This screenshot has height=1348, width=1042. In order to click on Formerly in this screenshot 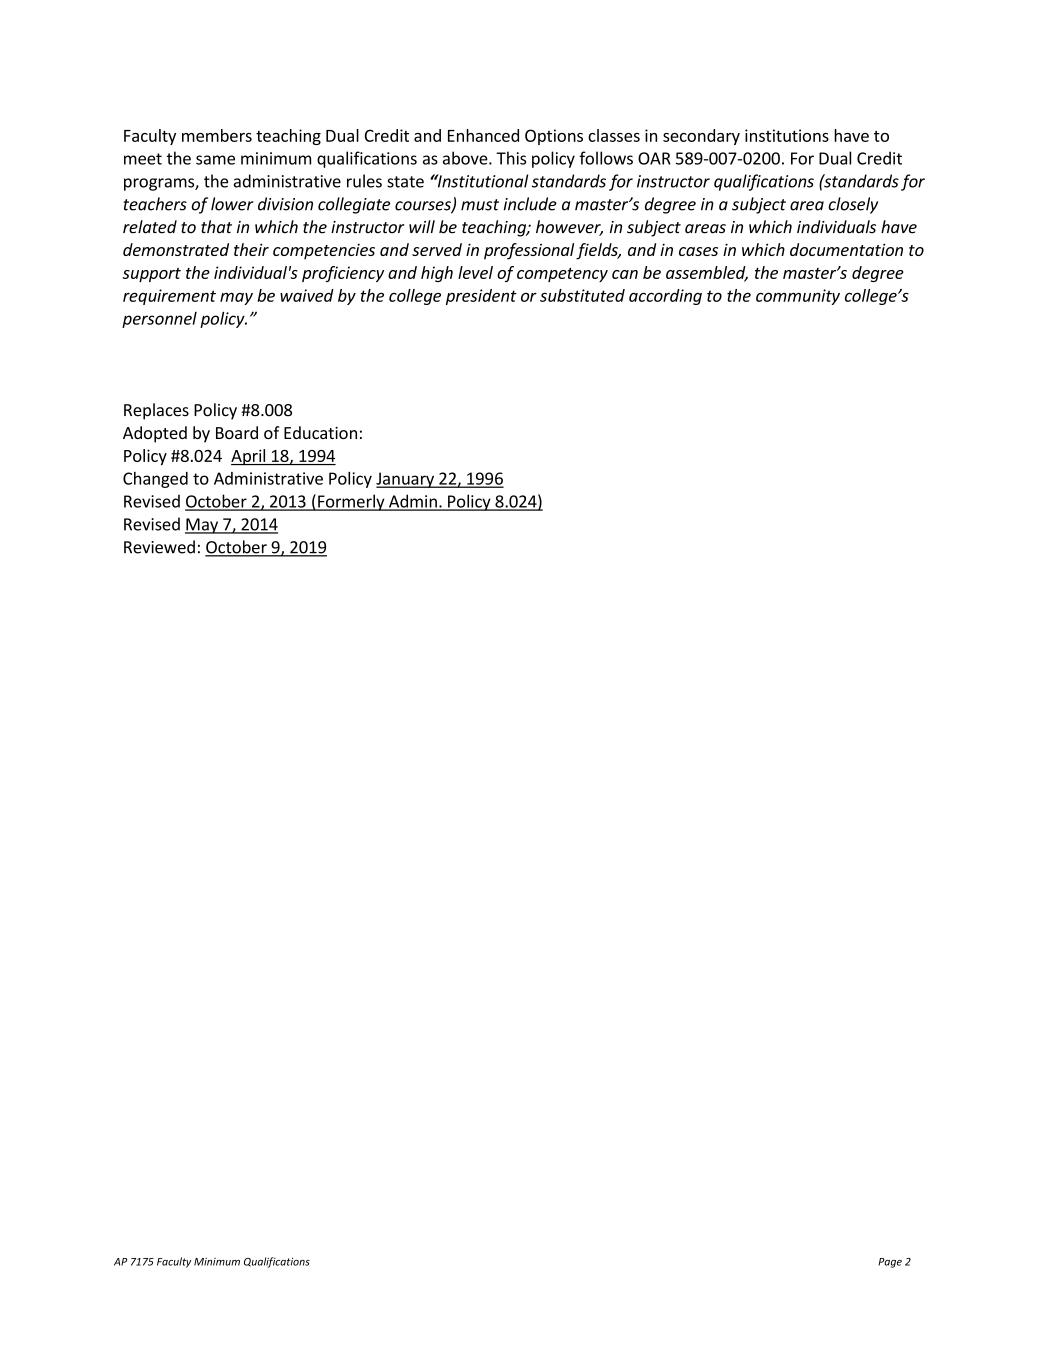, I will do `click(351, 502)`.
